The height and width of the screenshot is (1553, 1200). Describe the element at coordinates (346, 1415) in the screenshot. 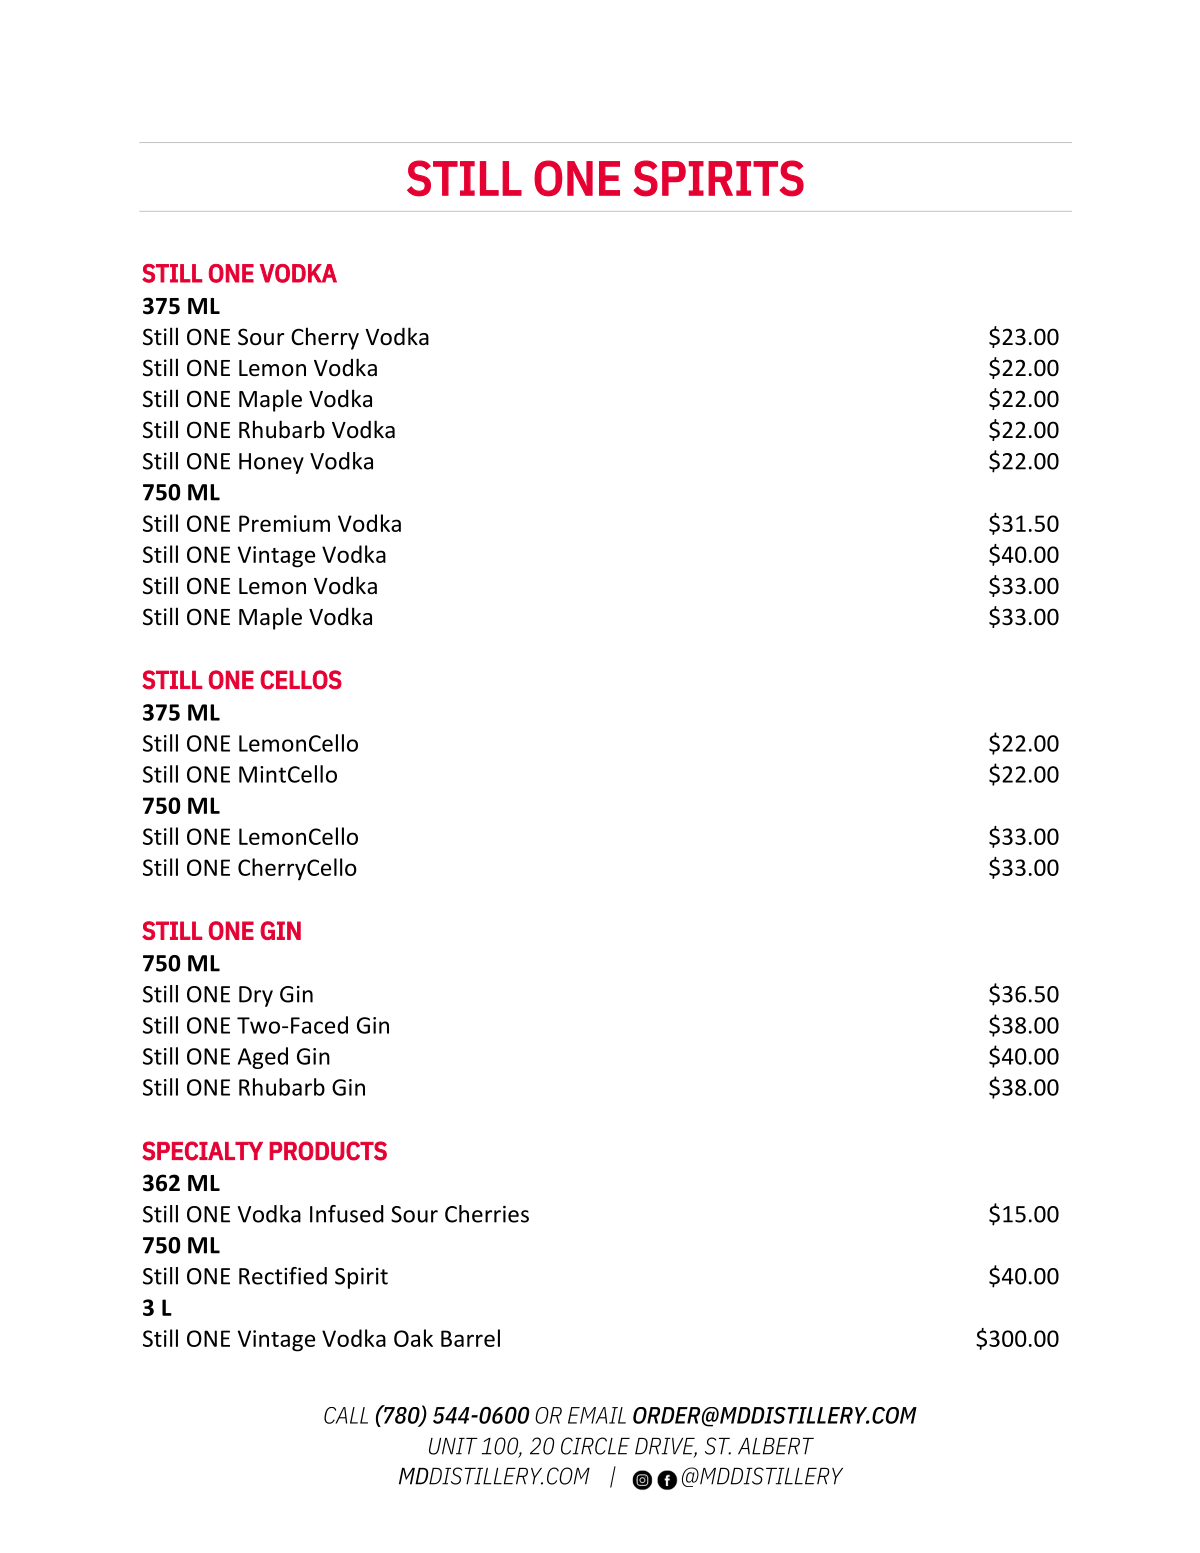

I see `CALL` at that location.
